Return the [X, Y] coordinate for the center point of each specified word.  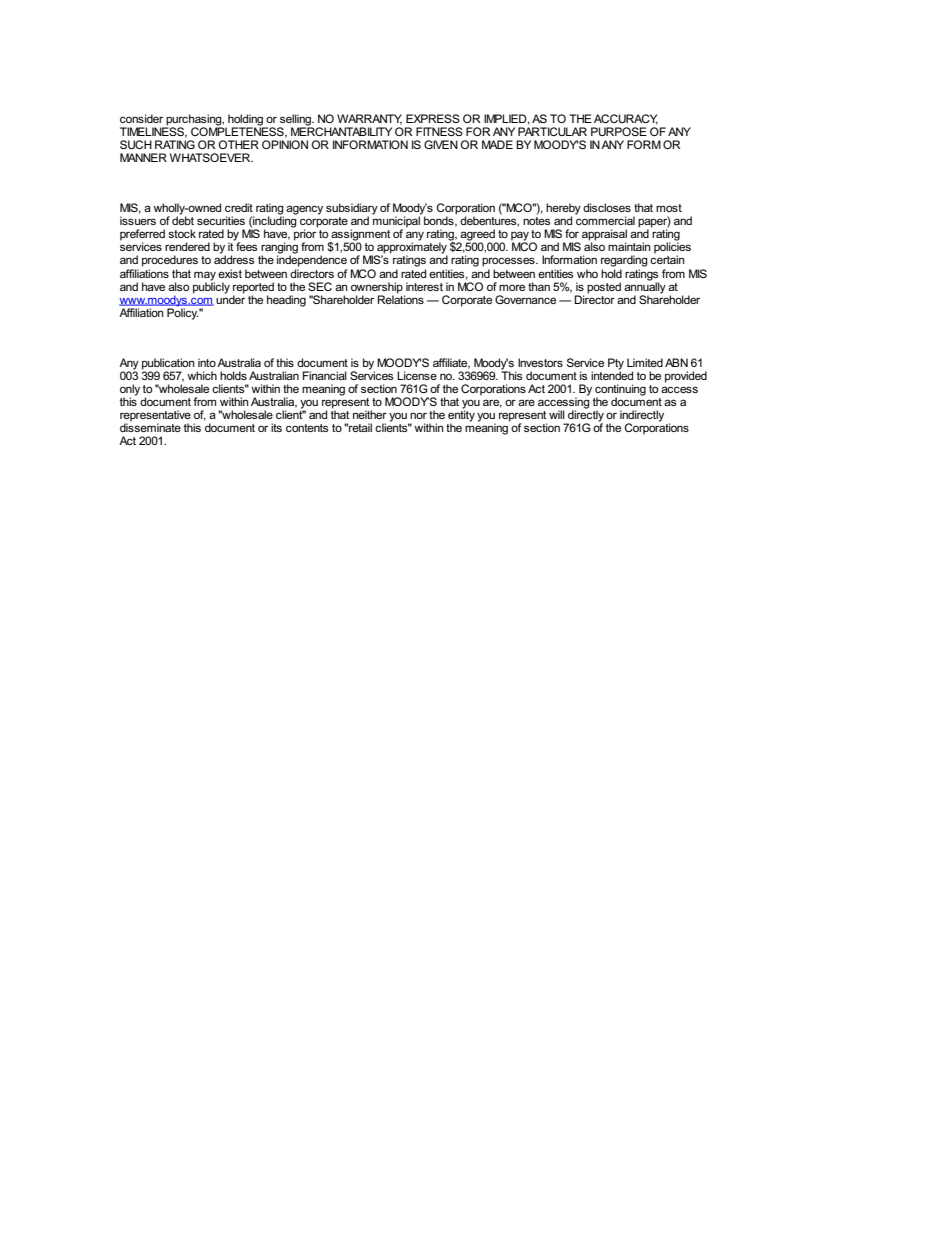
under [230, 298]
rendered [187, 246]
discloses [607, 207]
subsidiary [352, 210]
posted [604, 288]
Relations [400, 298]
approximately [411, 248]
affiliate [451, 363]
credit [239, 207]
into [207, 362]
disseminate [150, 426]
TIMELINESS [153, 131]
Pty [616, 364]
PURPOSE [619, 131]
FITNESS [439, 131]
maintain [629, 246]
